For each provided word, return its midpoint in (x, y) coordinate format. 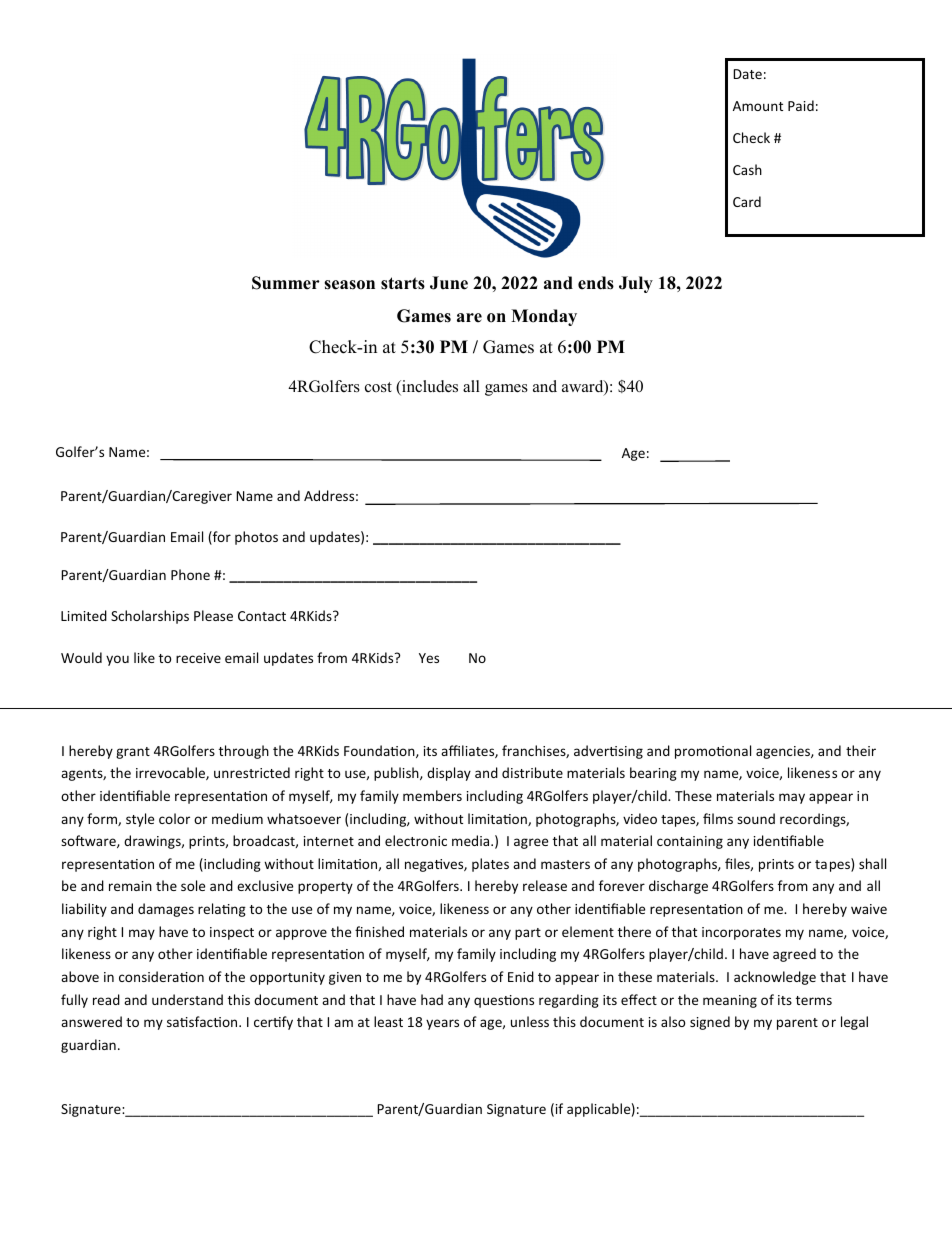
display (449, 774)
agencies (784, 752)
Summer (286, 283)
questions (504, 1001)
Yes (429, 658)
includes (429, 387)
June (449, 283)
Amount (758, 106)
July (636, 284)
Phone (190, 574)
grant (133, 753)
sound (756, 818)
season (349, 285)
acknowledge (775, 978)
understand (187, 999)
